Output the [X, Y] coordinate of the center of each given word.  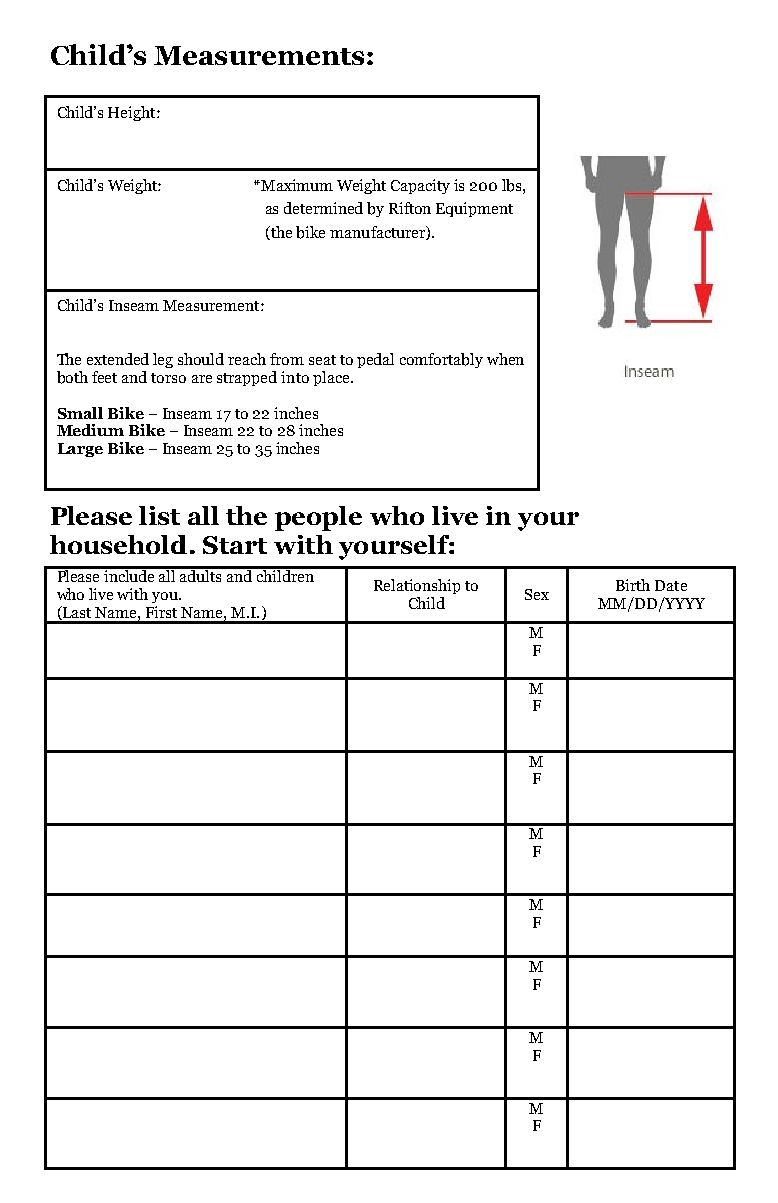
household [118, 544]
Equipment [474, 209]
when [505, 359]
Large [80, 450]
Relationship [417, 586]
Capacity [420, 186]
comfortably [441, 360]
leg [163, 360]
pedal [375, 360]
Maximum [296, 185]
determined [323, 208]
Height [133, 113]
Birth [633, 585]
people [318, 518]
